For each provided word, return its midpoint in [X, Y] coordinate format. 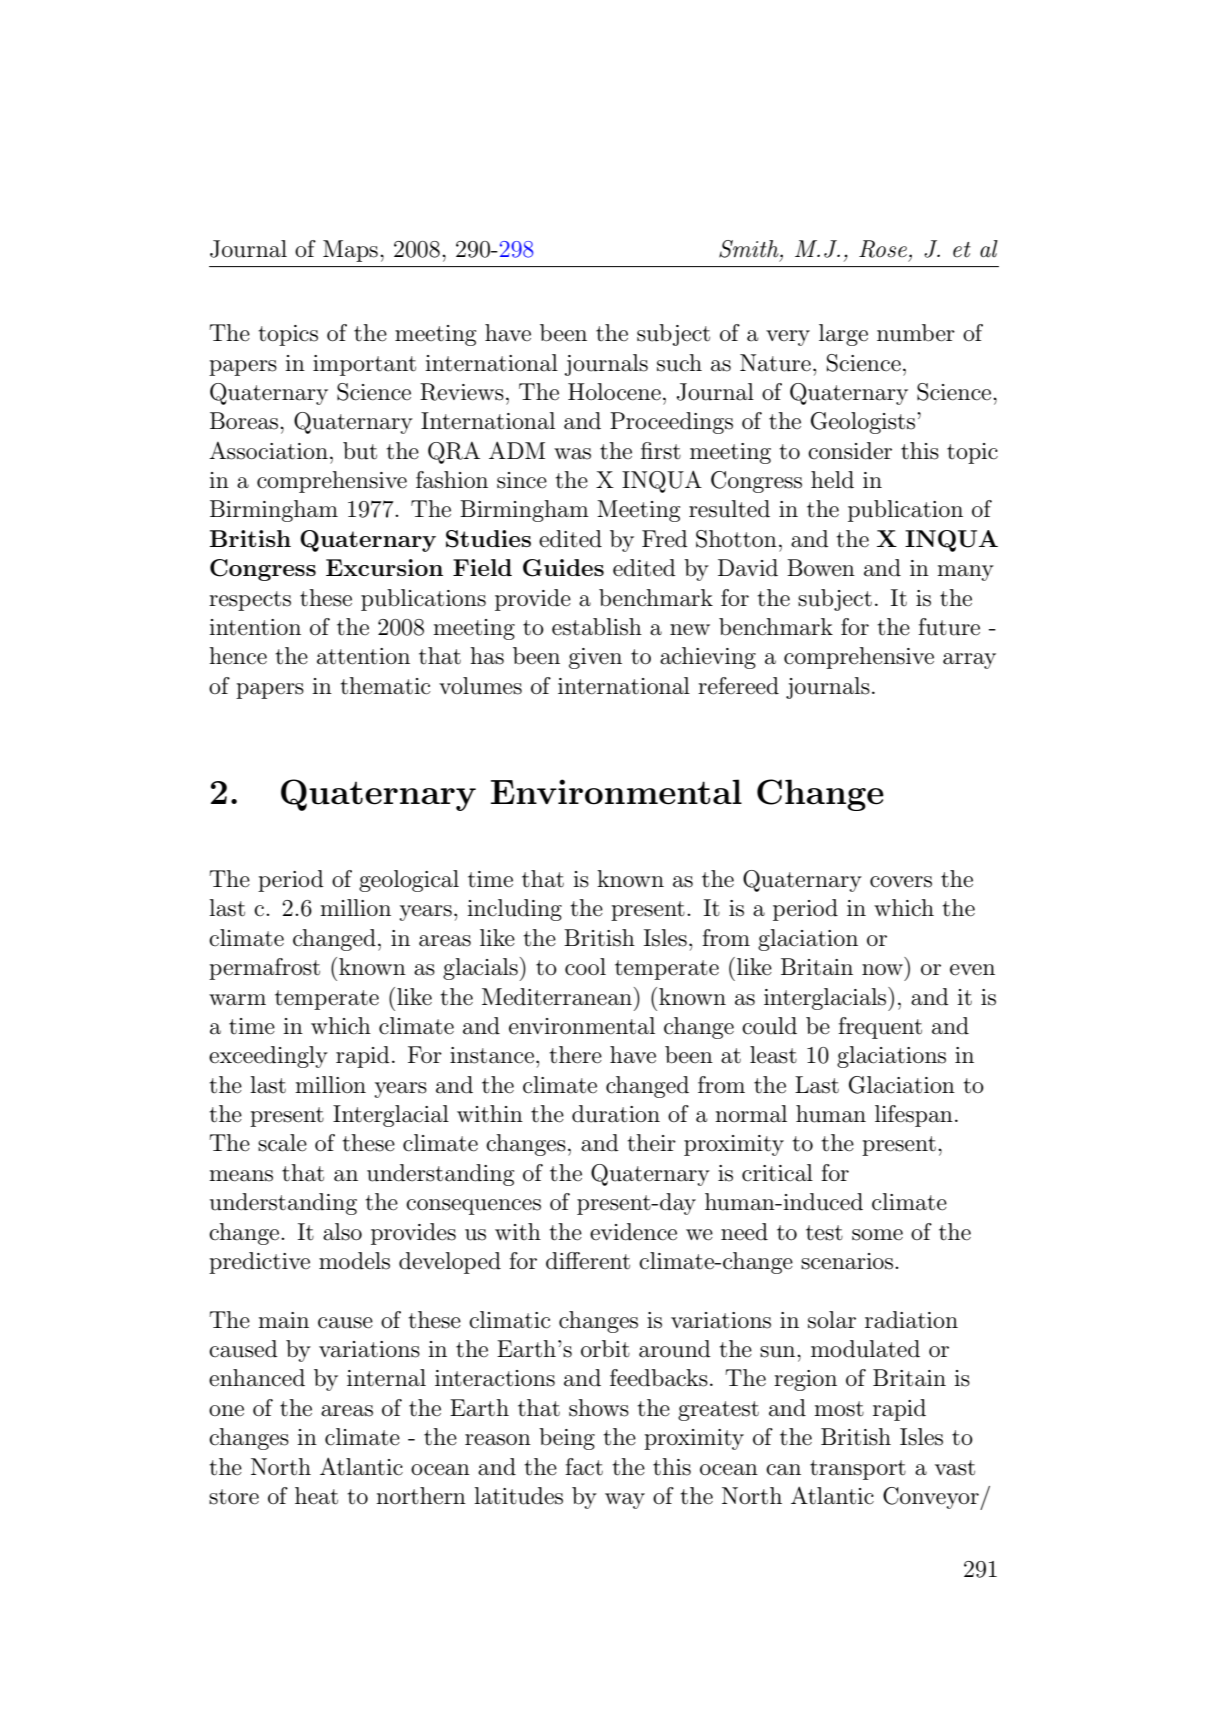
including [514, 910]
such [679, 363]
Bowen [821, 568]
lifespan [914, 1116]
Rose [883, 249]
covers [901, 882]
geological [409, 881]
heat [316, 1496]
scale [282, 1143]
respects [250, 601]
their [651, 1143]
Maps [350, 251]
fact [584, 1467]
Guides [563, 568]
